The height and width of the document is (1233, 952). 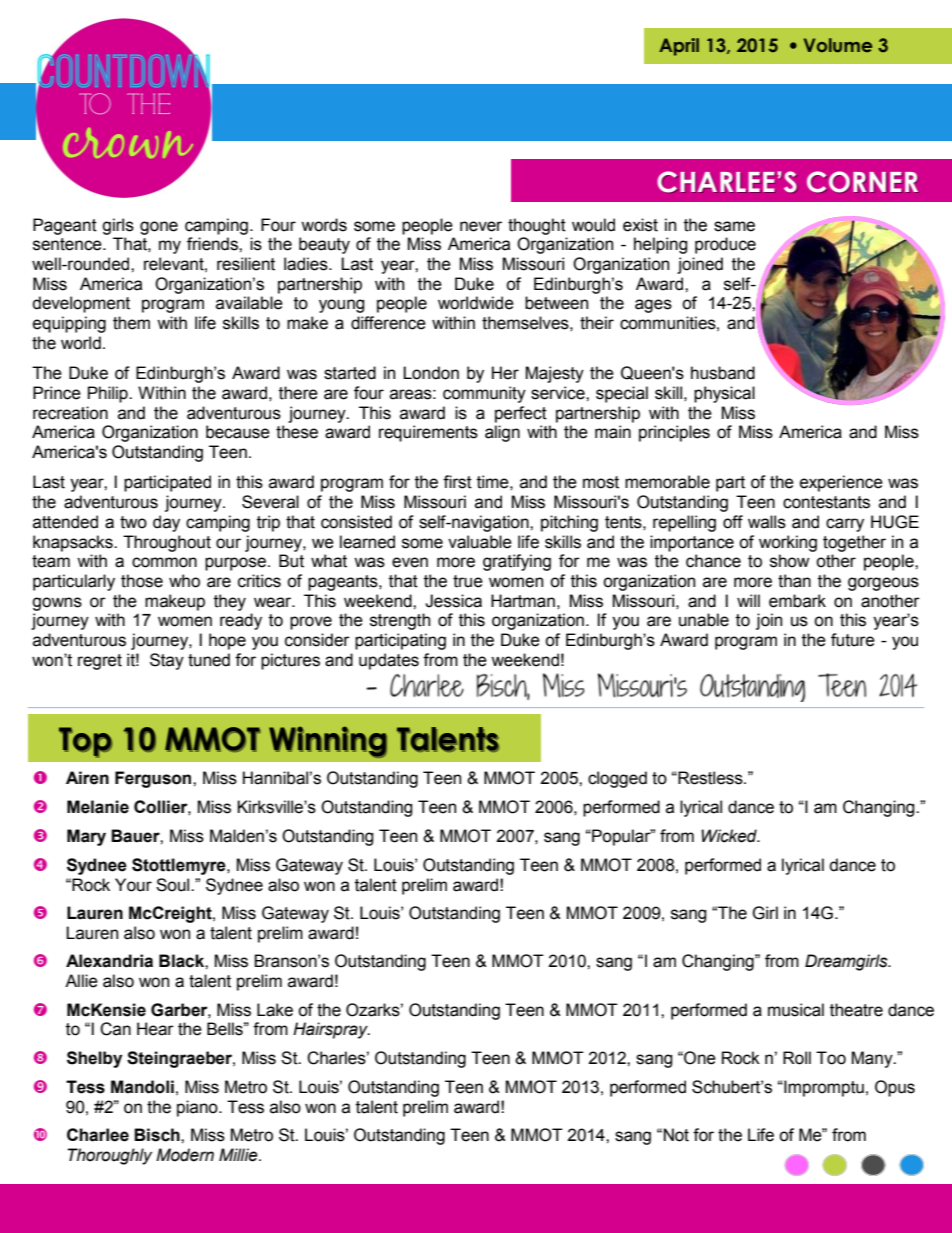 I want to click on Volume, so click(x=838, y=45).
